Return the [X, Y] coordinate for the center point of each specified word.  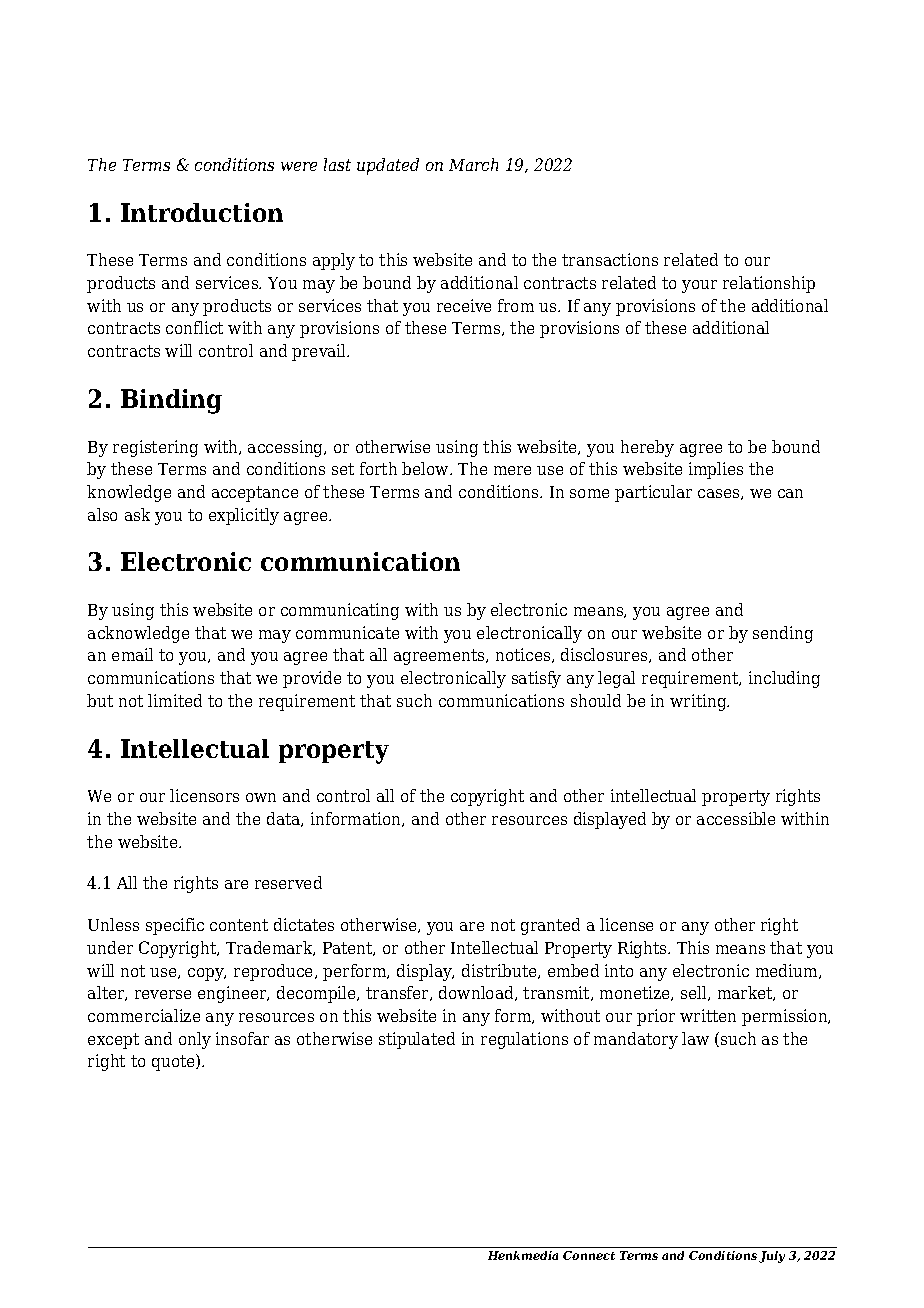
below [426, 468]
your [699, 286]
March [473, 164]
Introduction [202, 212]
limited [175, 700]
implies [716, 470]
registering [155, 448]
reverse [163, 994]
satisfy [536, 679]
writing [699, 702]
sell [695, 993]
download [477, 993]
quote [174, 1062]
